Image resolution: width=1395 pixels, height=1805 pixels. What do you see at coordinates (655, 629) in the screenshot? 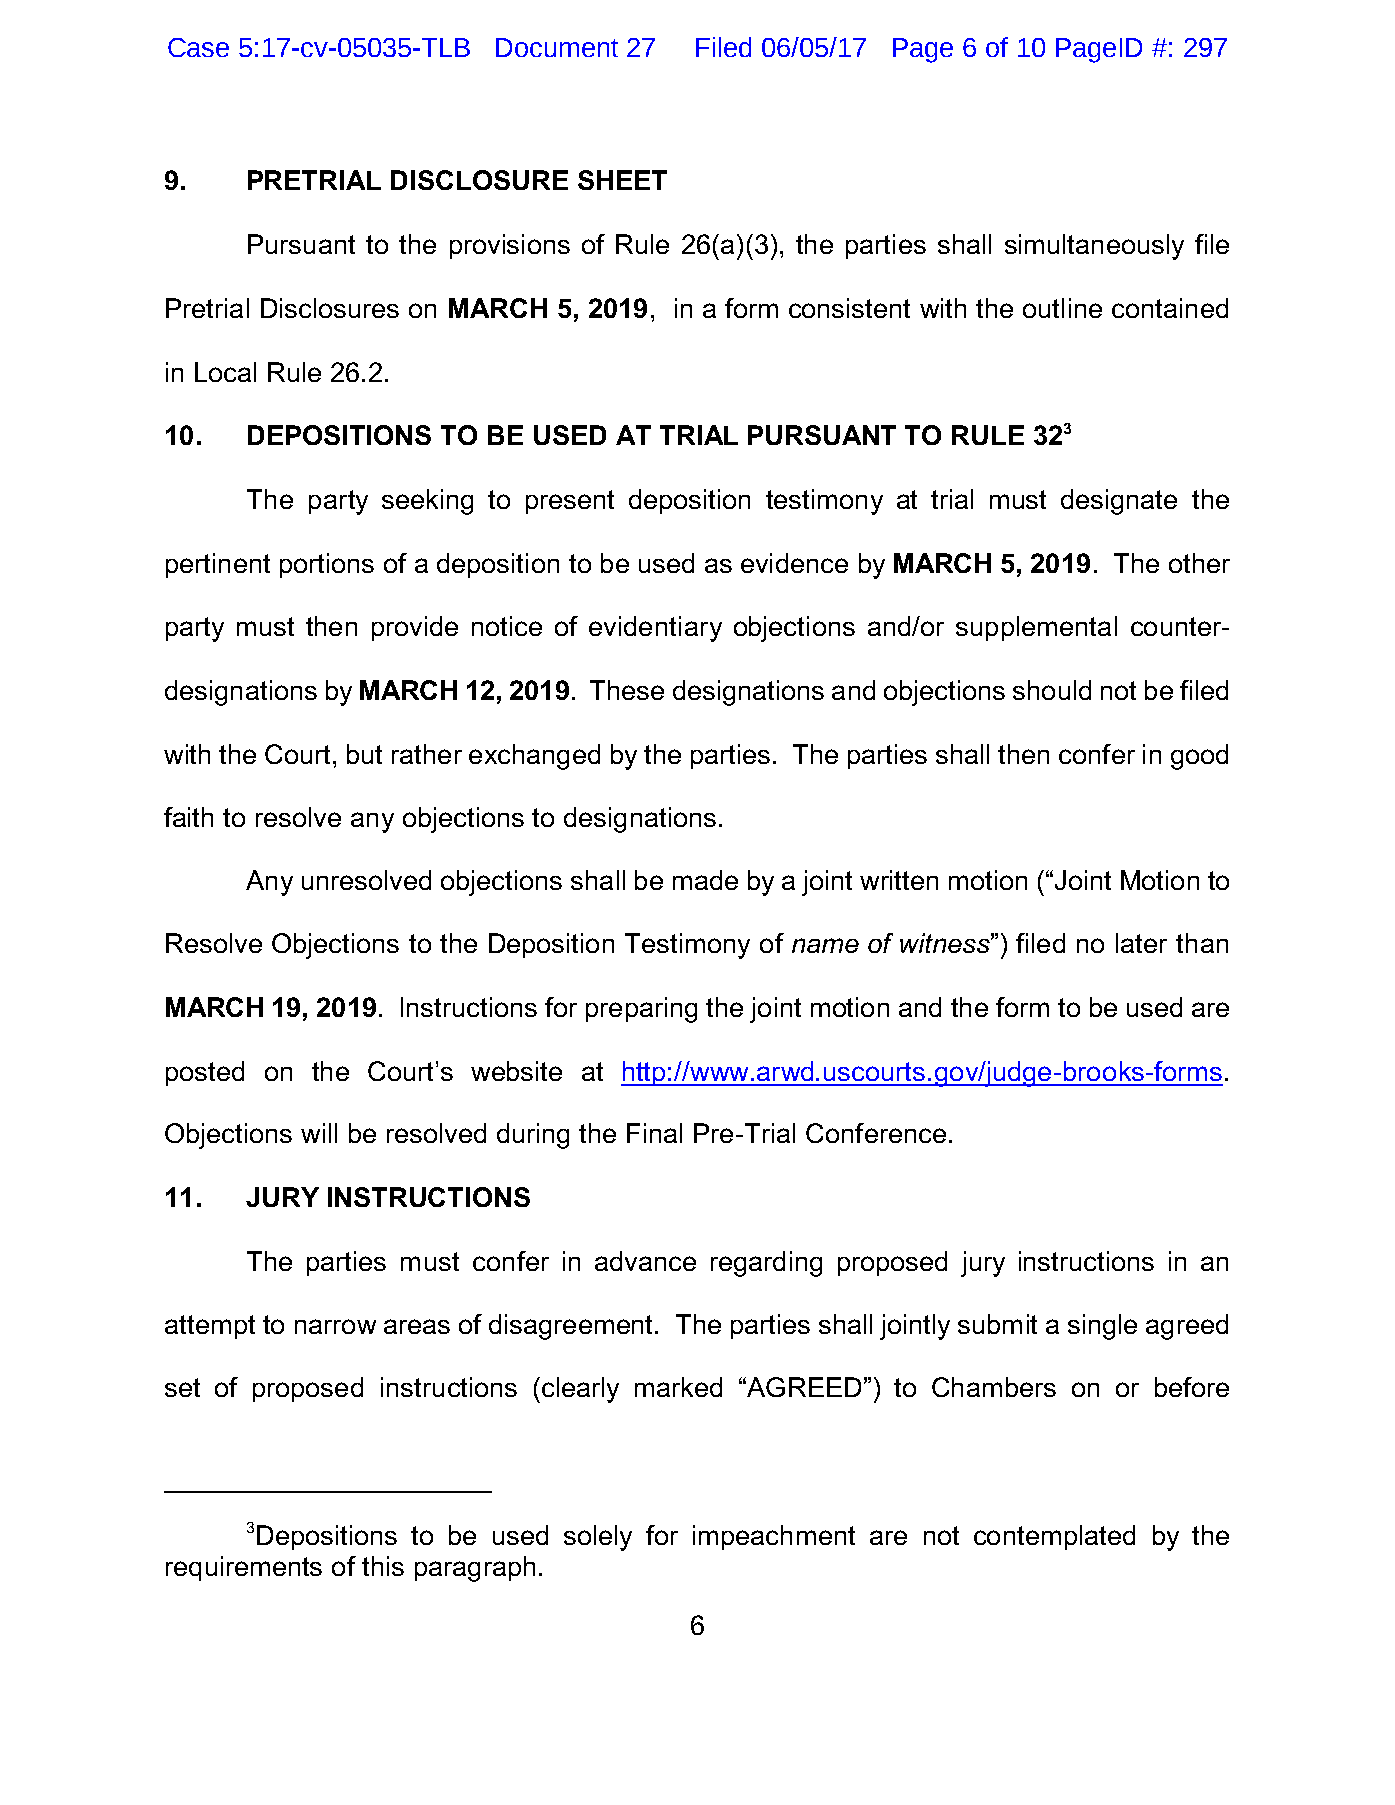
I see `evidentiary` at bounding box center [655, 629].
